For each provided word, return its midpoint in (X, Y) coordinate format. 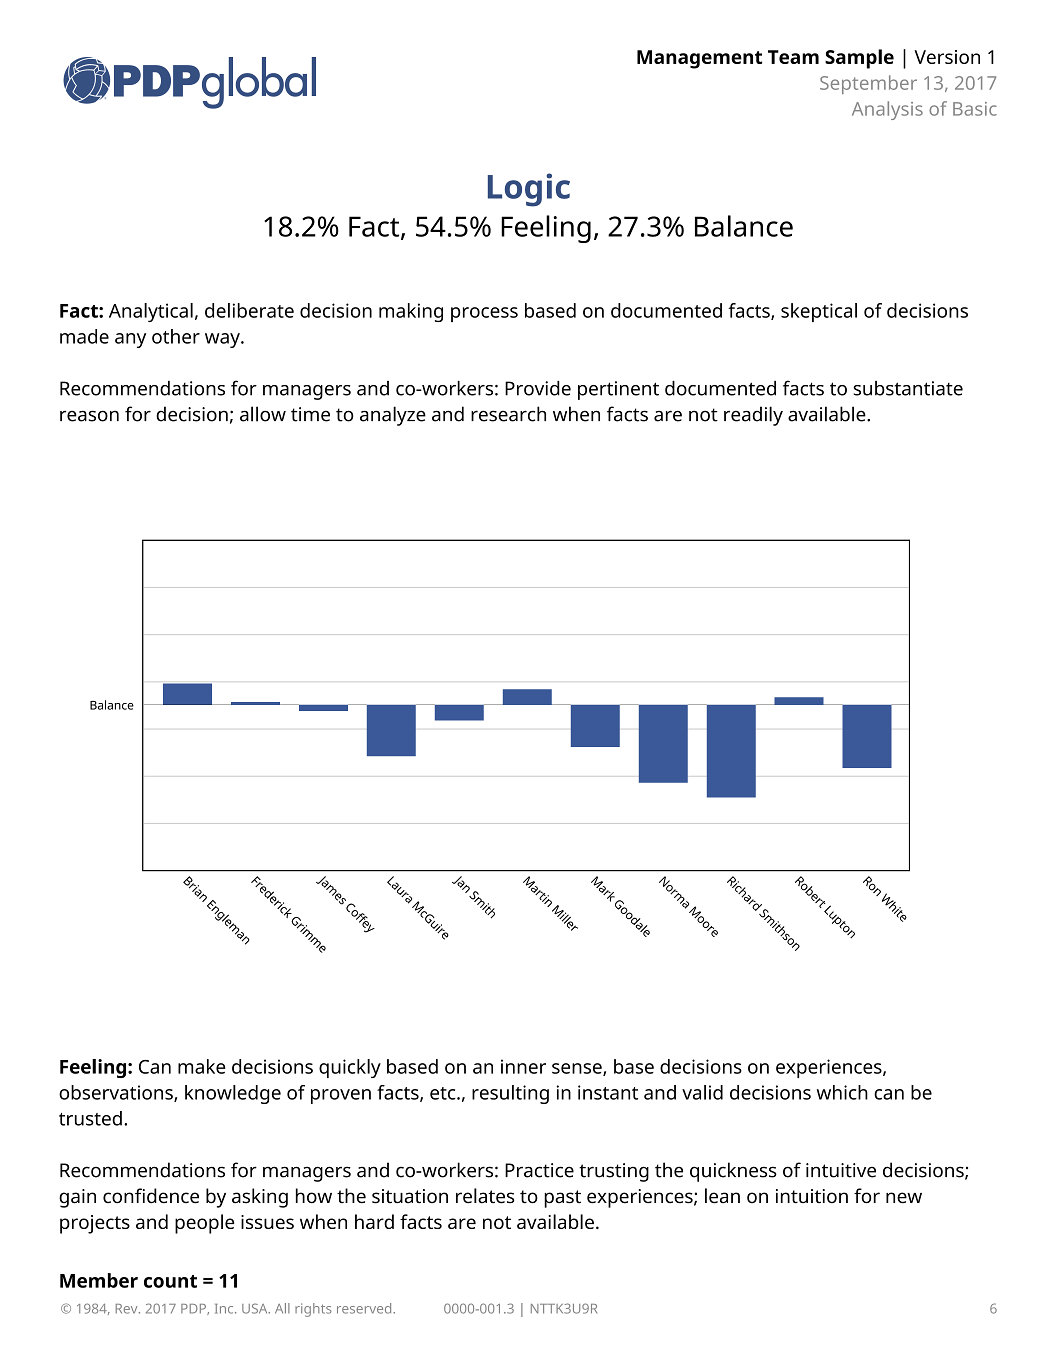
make (202, 1066)
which (842, 1092)
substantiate (908, 388)
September (868, 84)
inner (523, 1066)
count (170, 1281)
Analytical (151, 312)
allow (263, 414)
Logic (529, 190)
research (508, 414)
